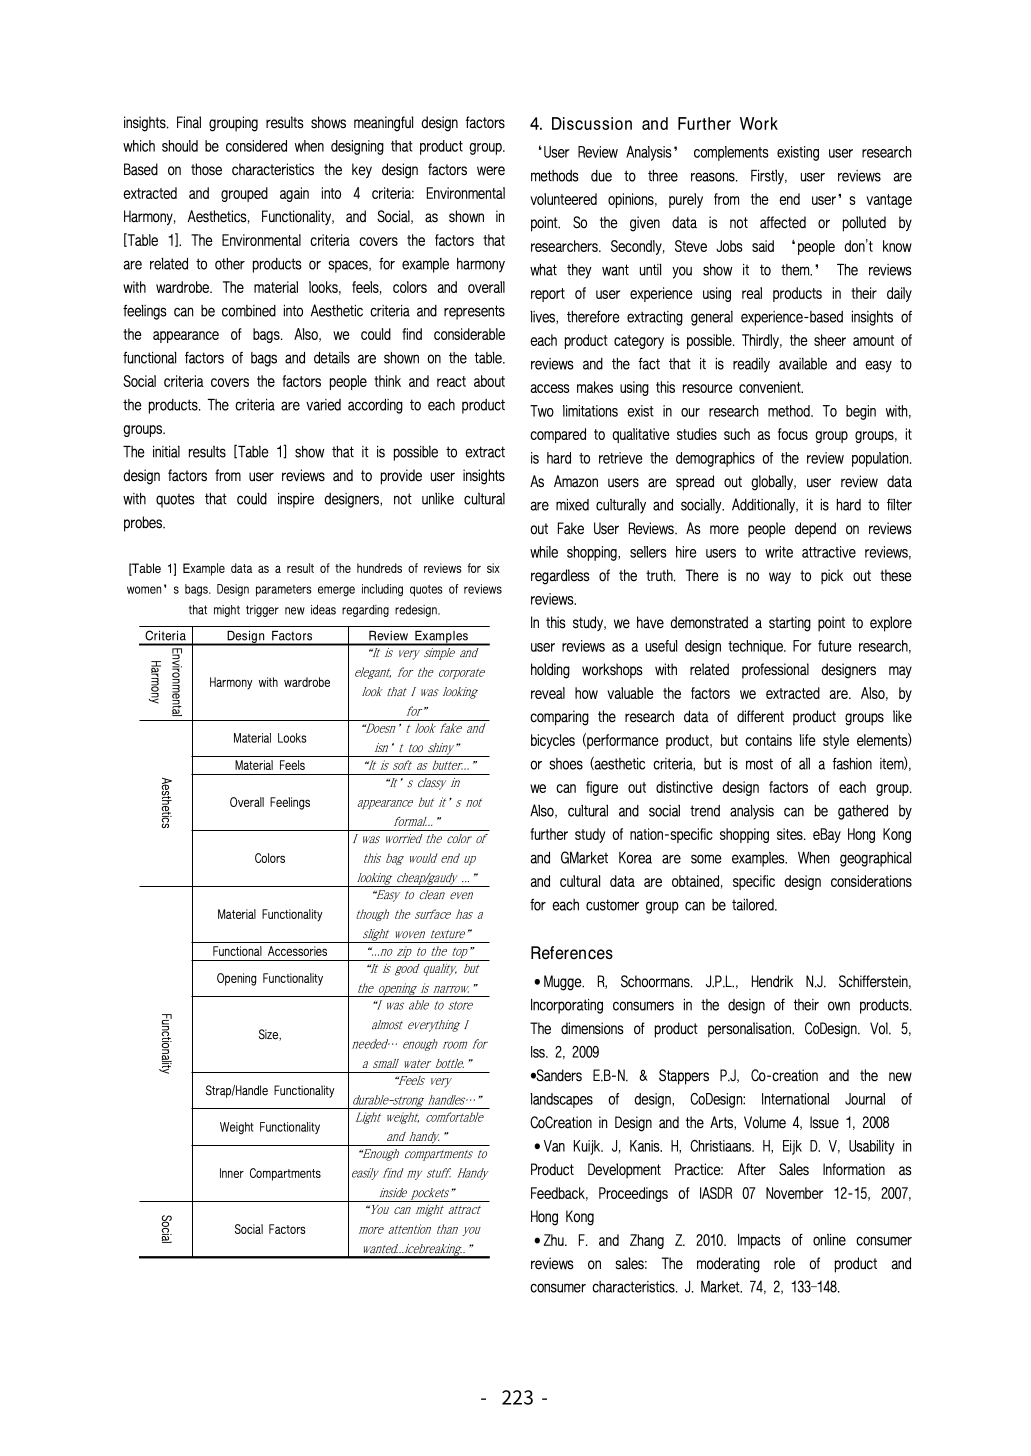  Describe the element at coordinates (206, 169) in the document. I see `those` at that location.
